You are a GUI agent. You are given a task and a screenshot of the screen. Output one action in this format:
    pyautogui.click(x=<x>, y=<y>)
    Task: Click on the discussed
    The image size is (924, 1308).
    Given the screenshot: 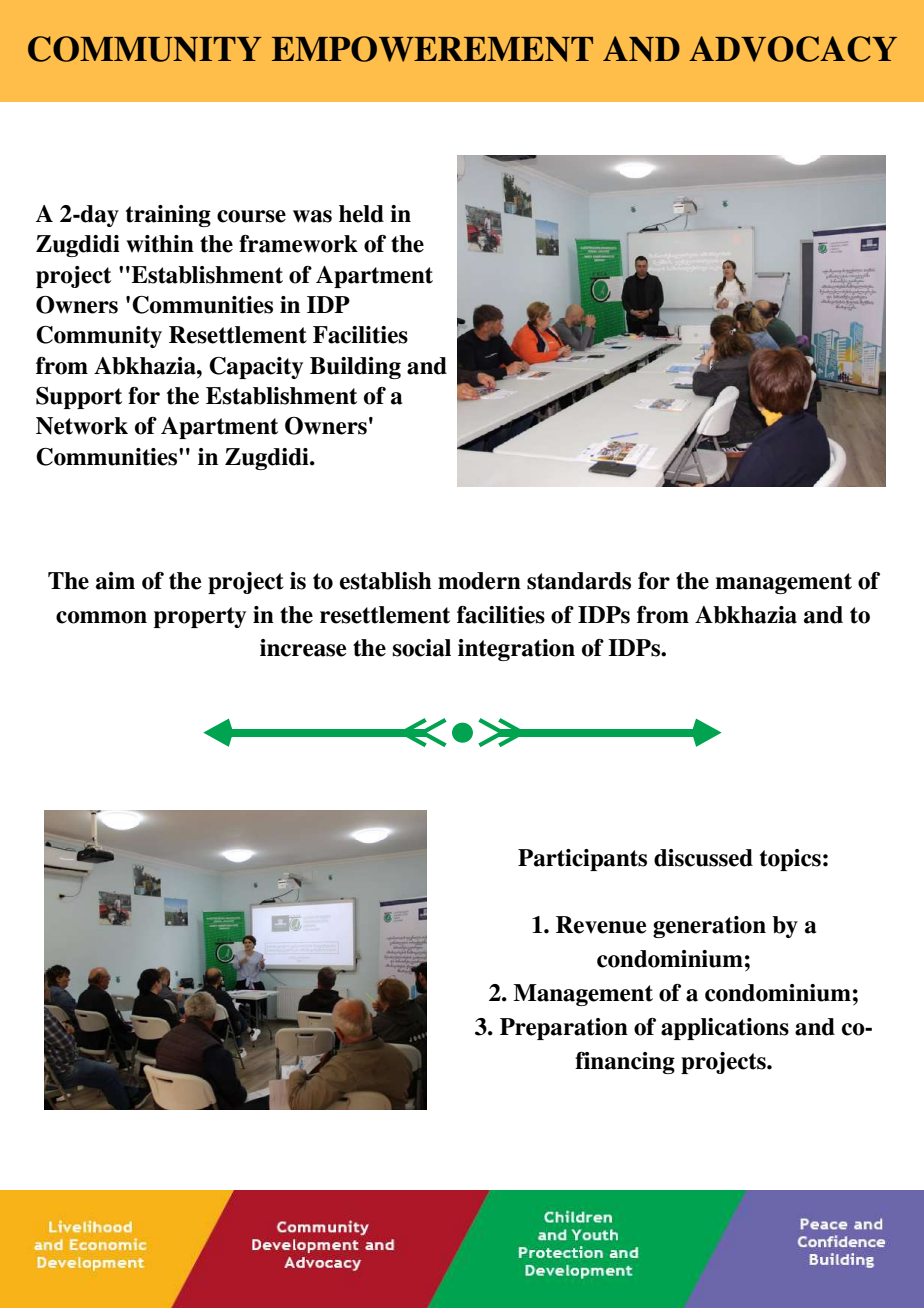 What is the action you would take?
    pyautogui.click(x=703, y=858)
